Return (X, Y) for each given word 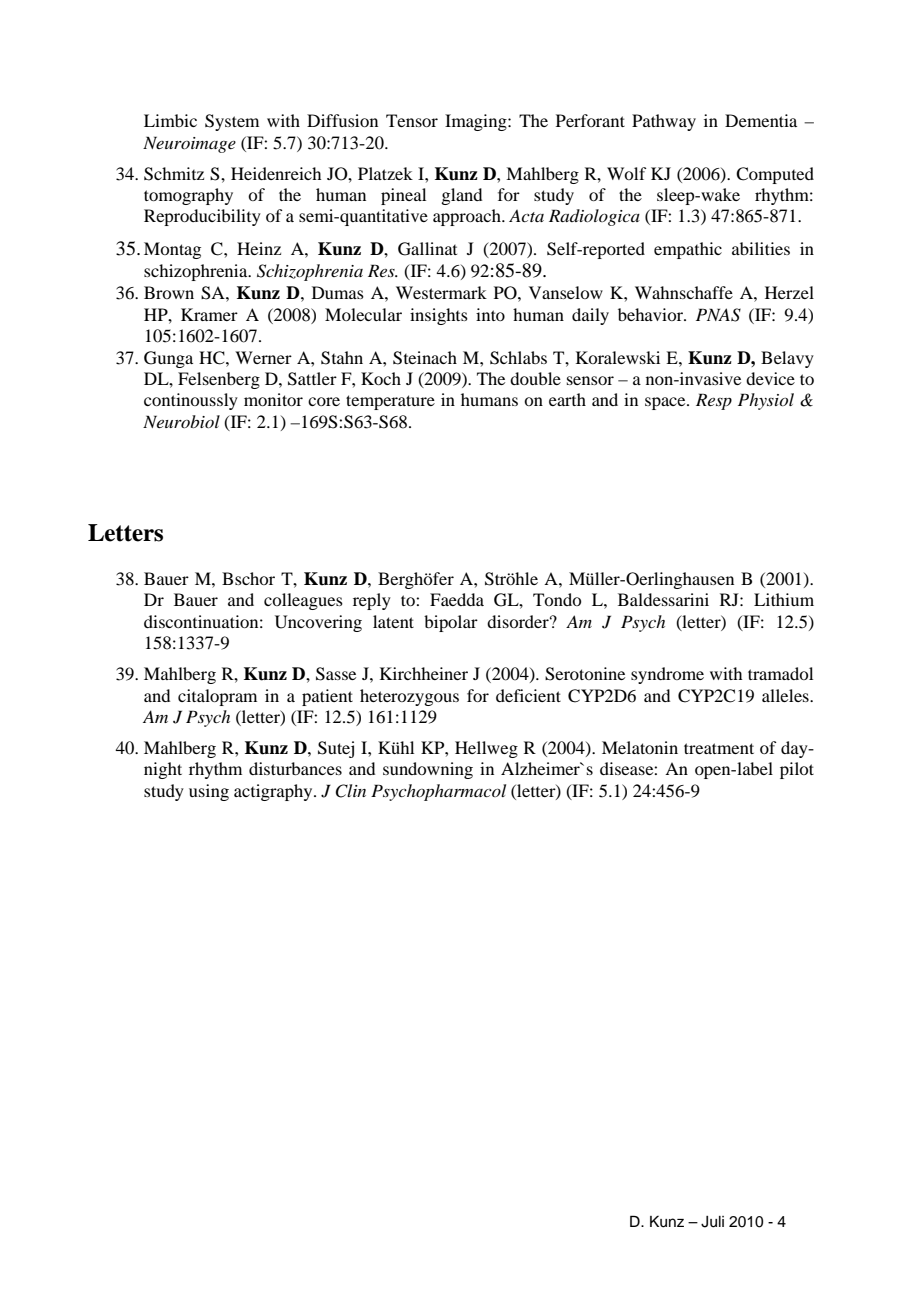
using (209, 792)
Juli (712, 1222)
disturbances (295, 768)
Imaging (477, 122)
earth (567, 399)
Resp (714, 401)
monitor (273, 399)
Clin (350, 791)
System (232, 122)
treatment (719, 748)
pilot (797, 770)
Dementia (761, 120)
